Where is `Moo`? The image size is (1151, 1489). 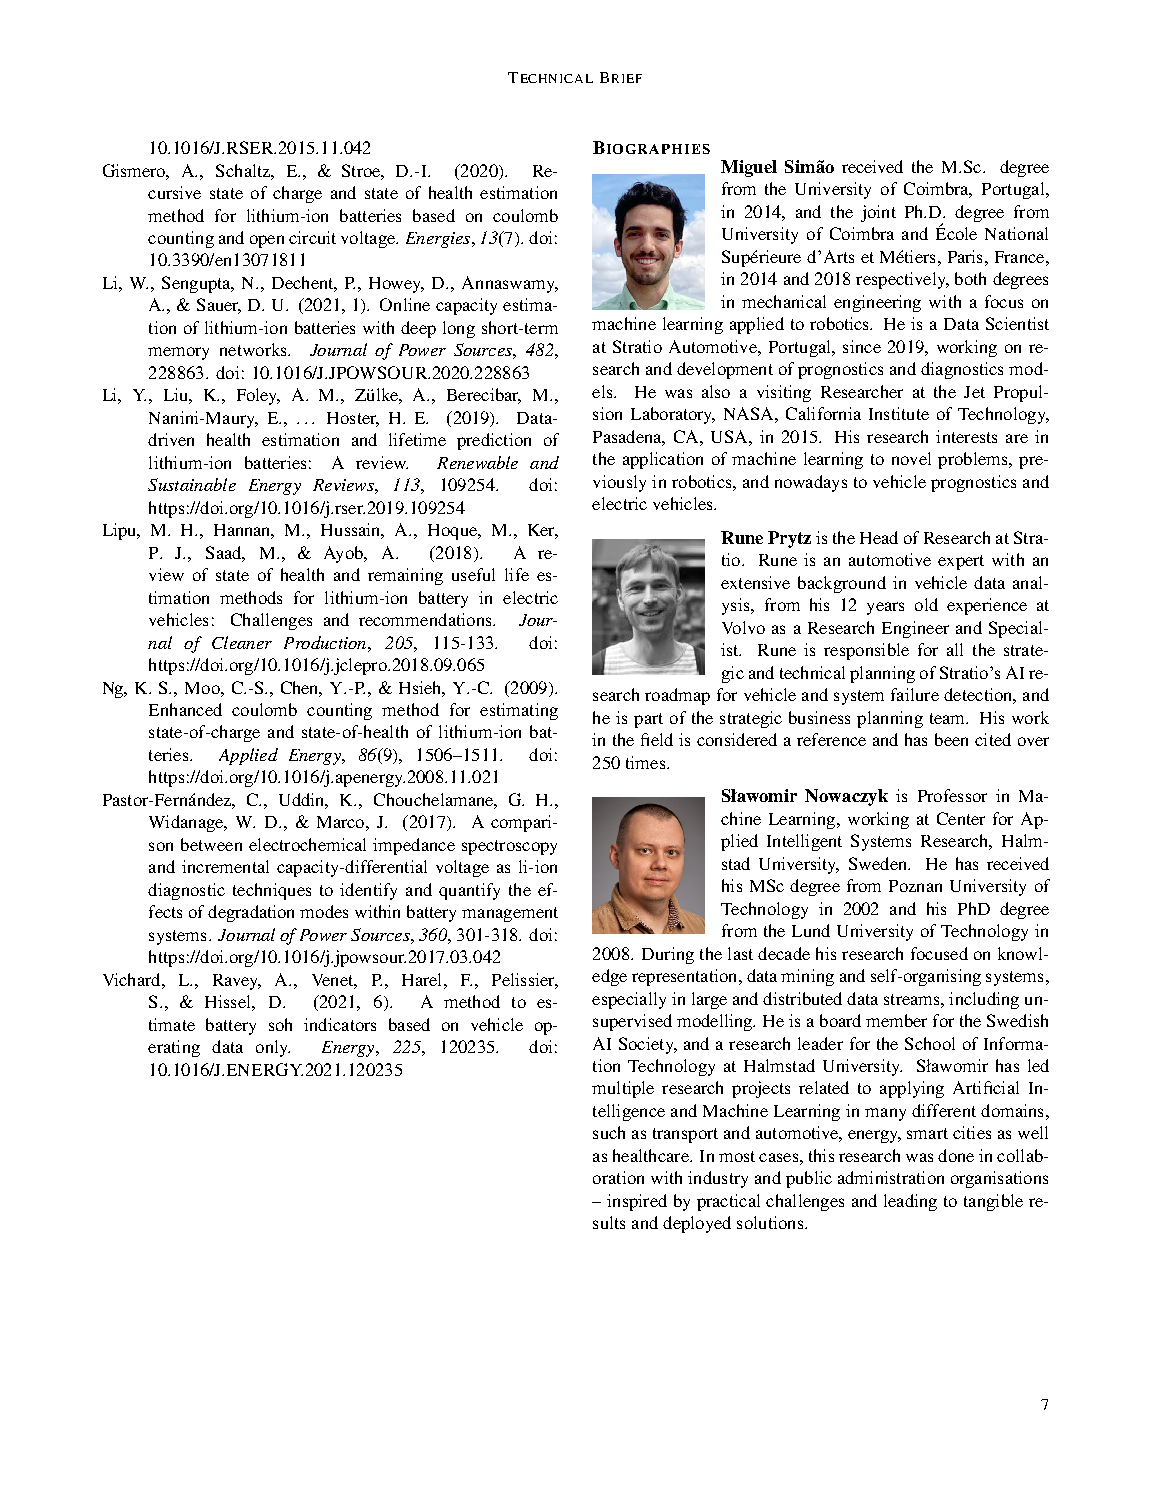
Moo is located at coordinates (203, 688).
